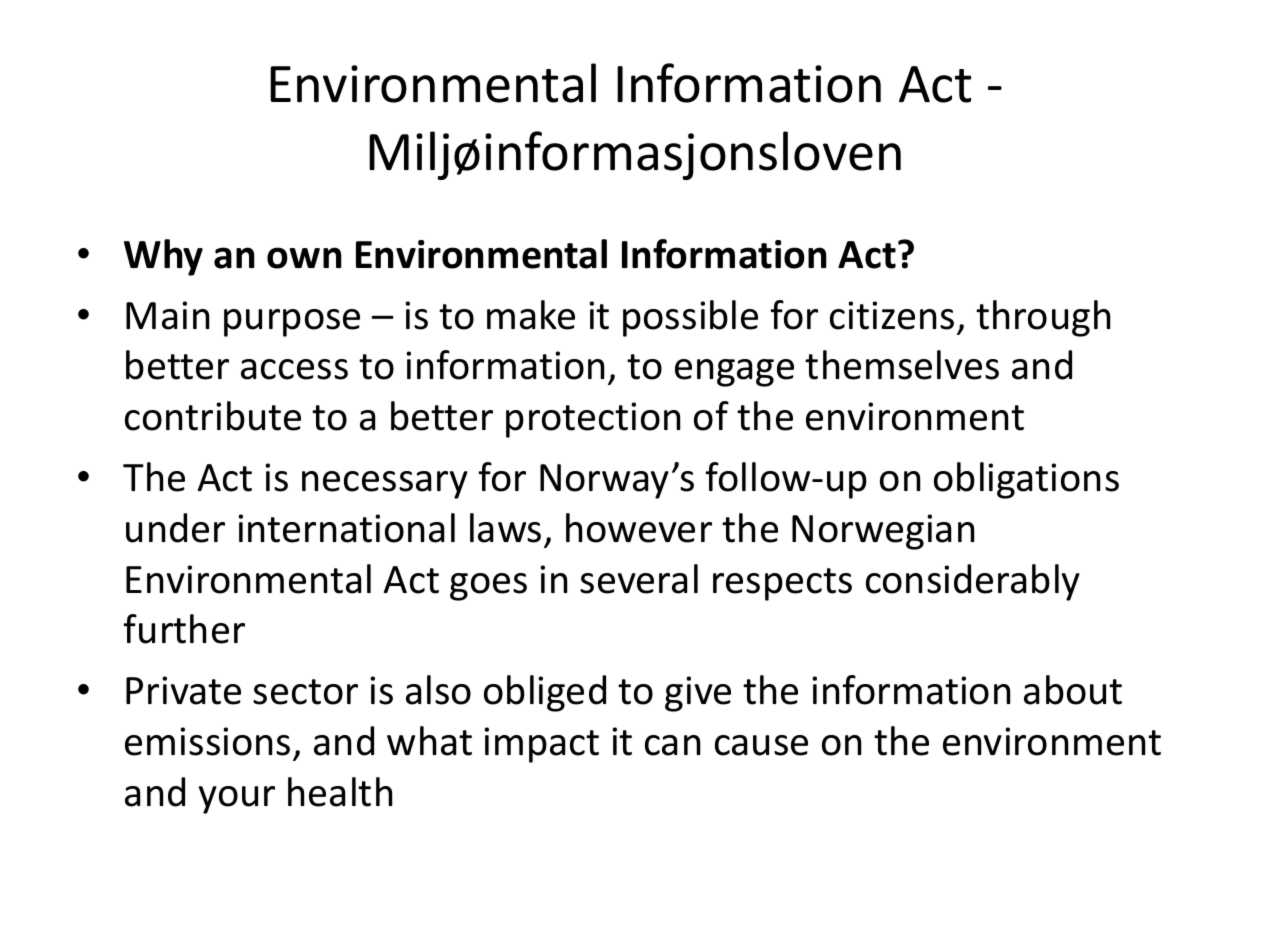 The width and height of the screenshot is (1270, 952). I want to click on several, so click(639, 579).
